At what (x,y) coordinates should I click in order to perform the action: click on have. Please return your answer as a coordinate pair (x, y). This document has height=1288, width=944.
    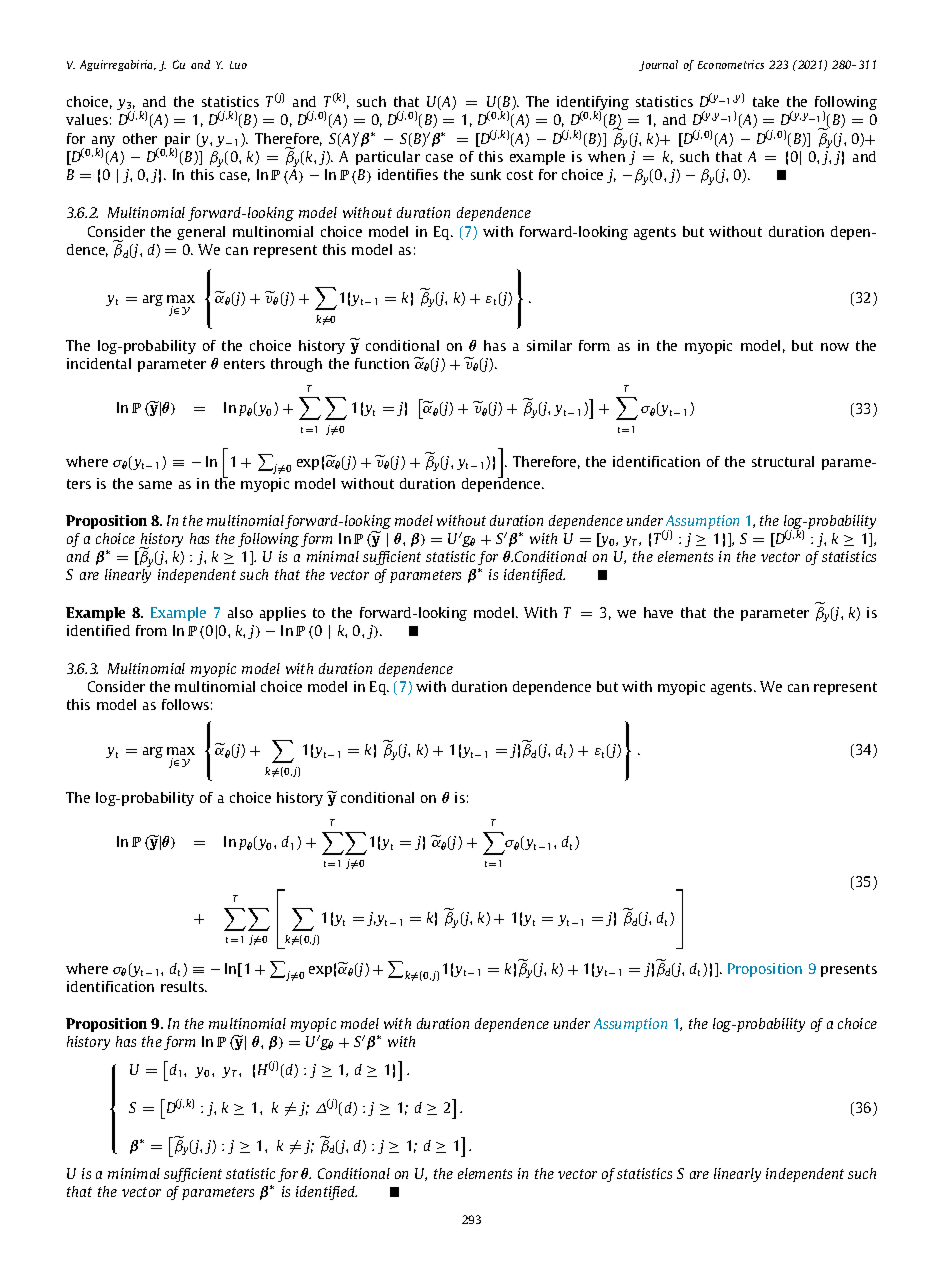
    Looking at the image, I should click on (658, 612).
